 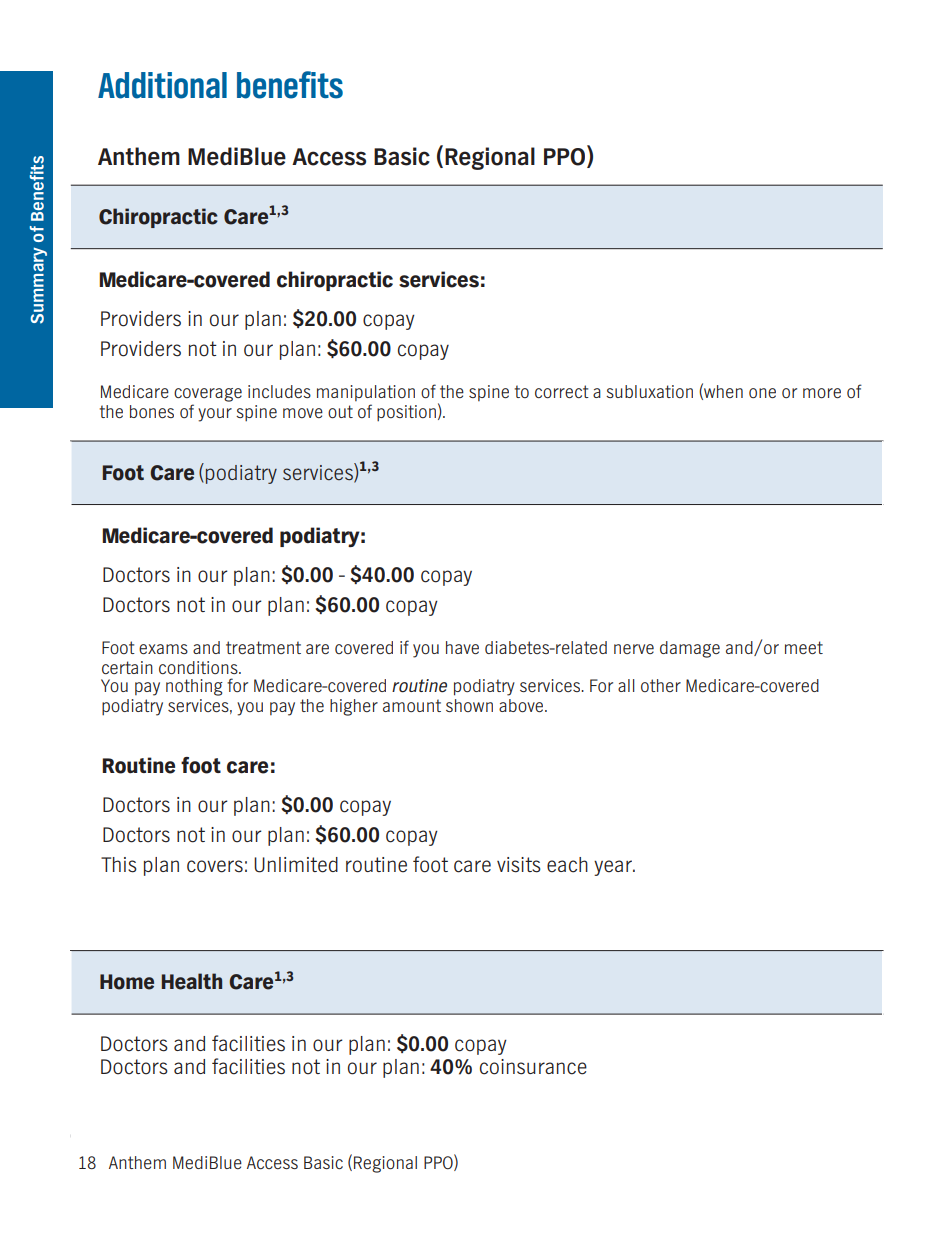 I want to click on each, so click(x=567, y=865).
